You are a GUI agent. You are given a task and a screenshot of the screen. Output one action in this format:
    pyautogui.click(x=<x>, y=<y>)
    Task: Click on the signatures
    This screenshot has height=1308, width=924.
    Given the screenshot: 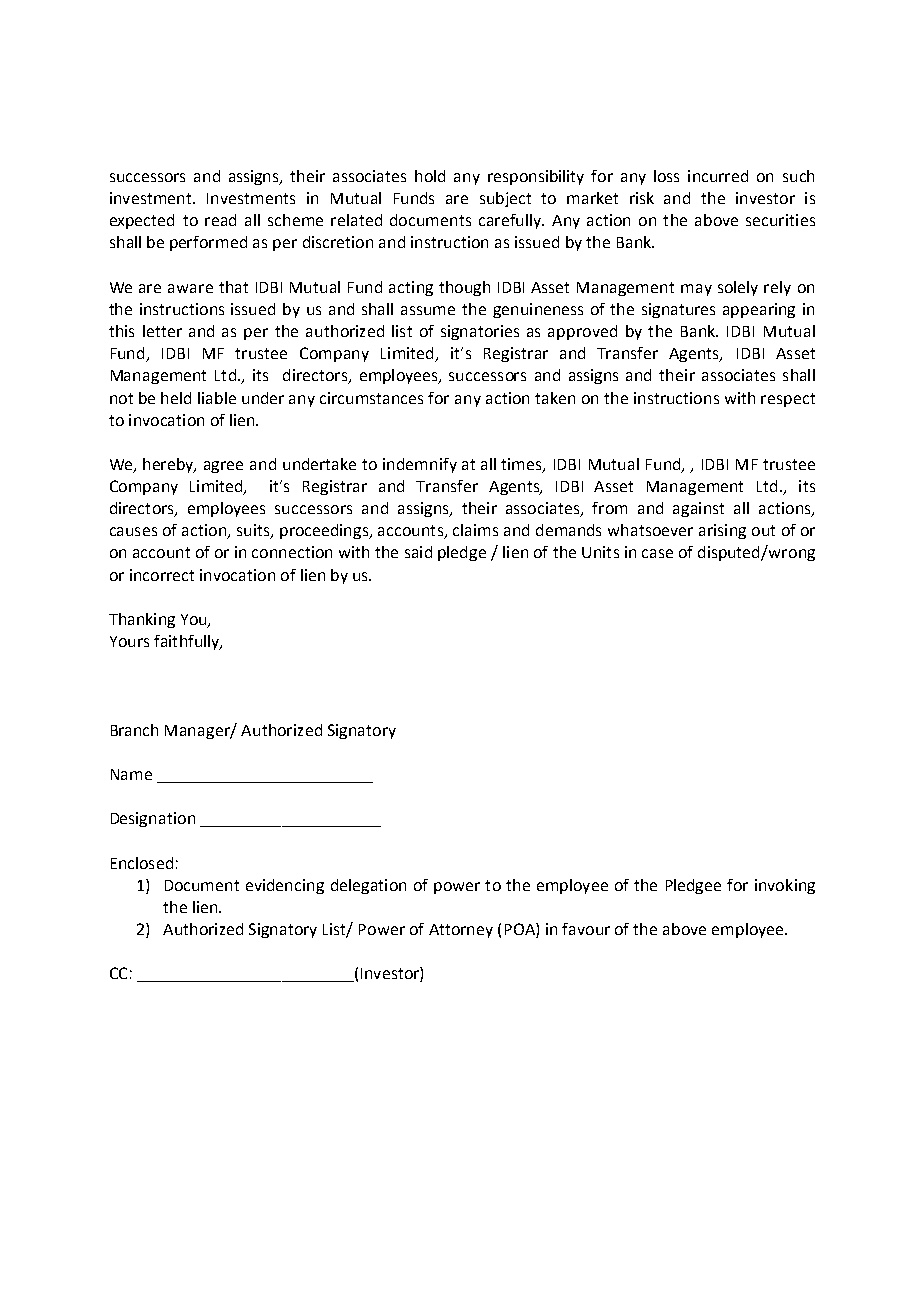 What is the action you would take?
    pyautogui.click(x=678, y=310)
